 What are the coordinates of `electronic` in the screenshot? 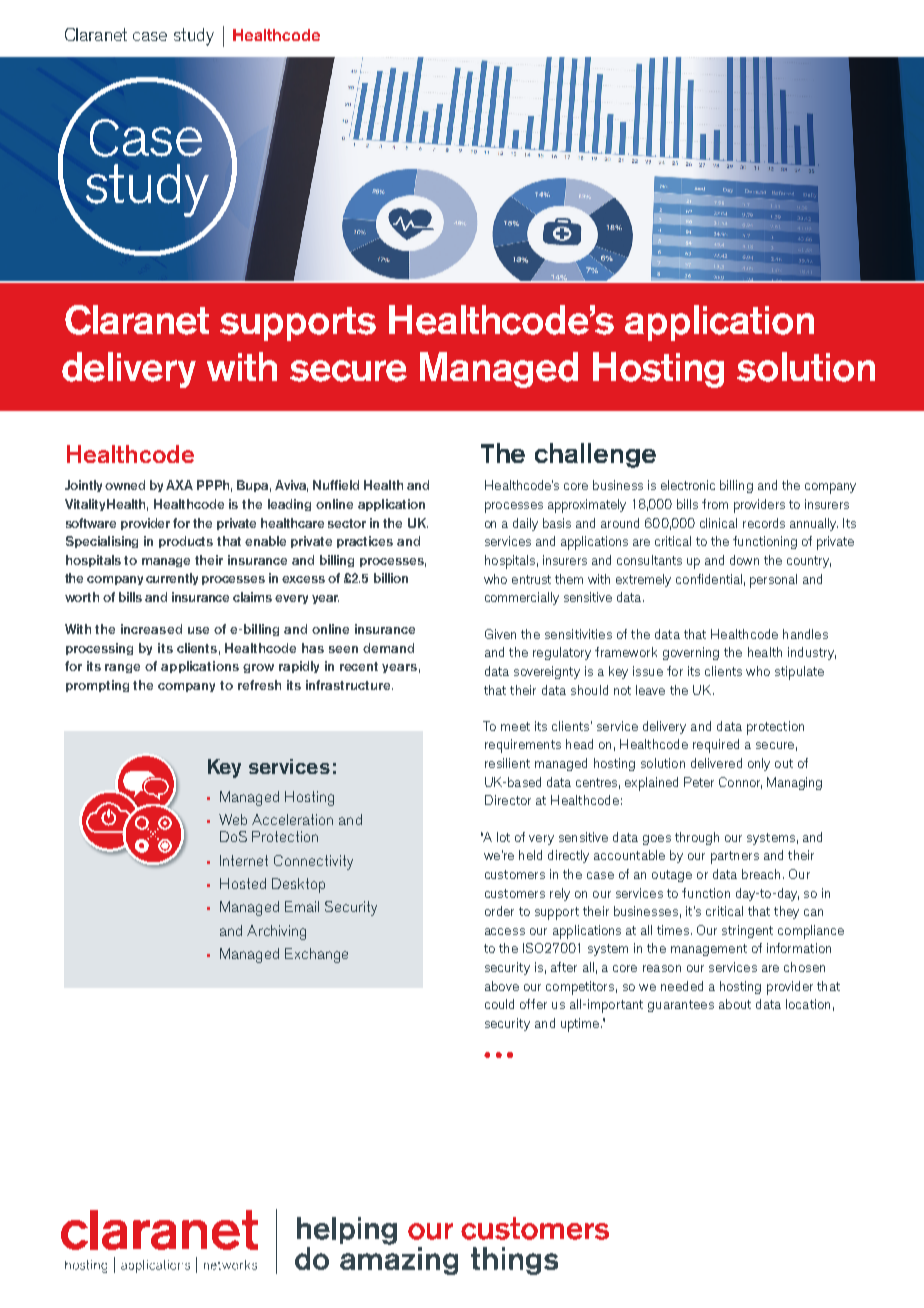 It's located at (688, 485).
